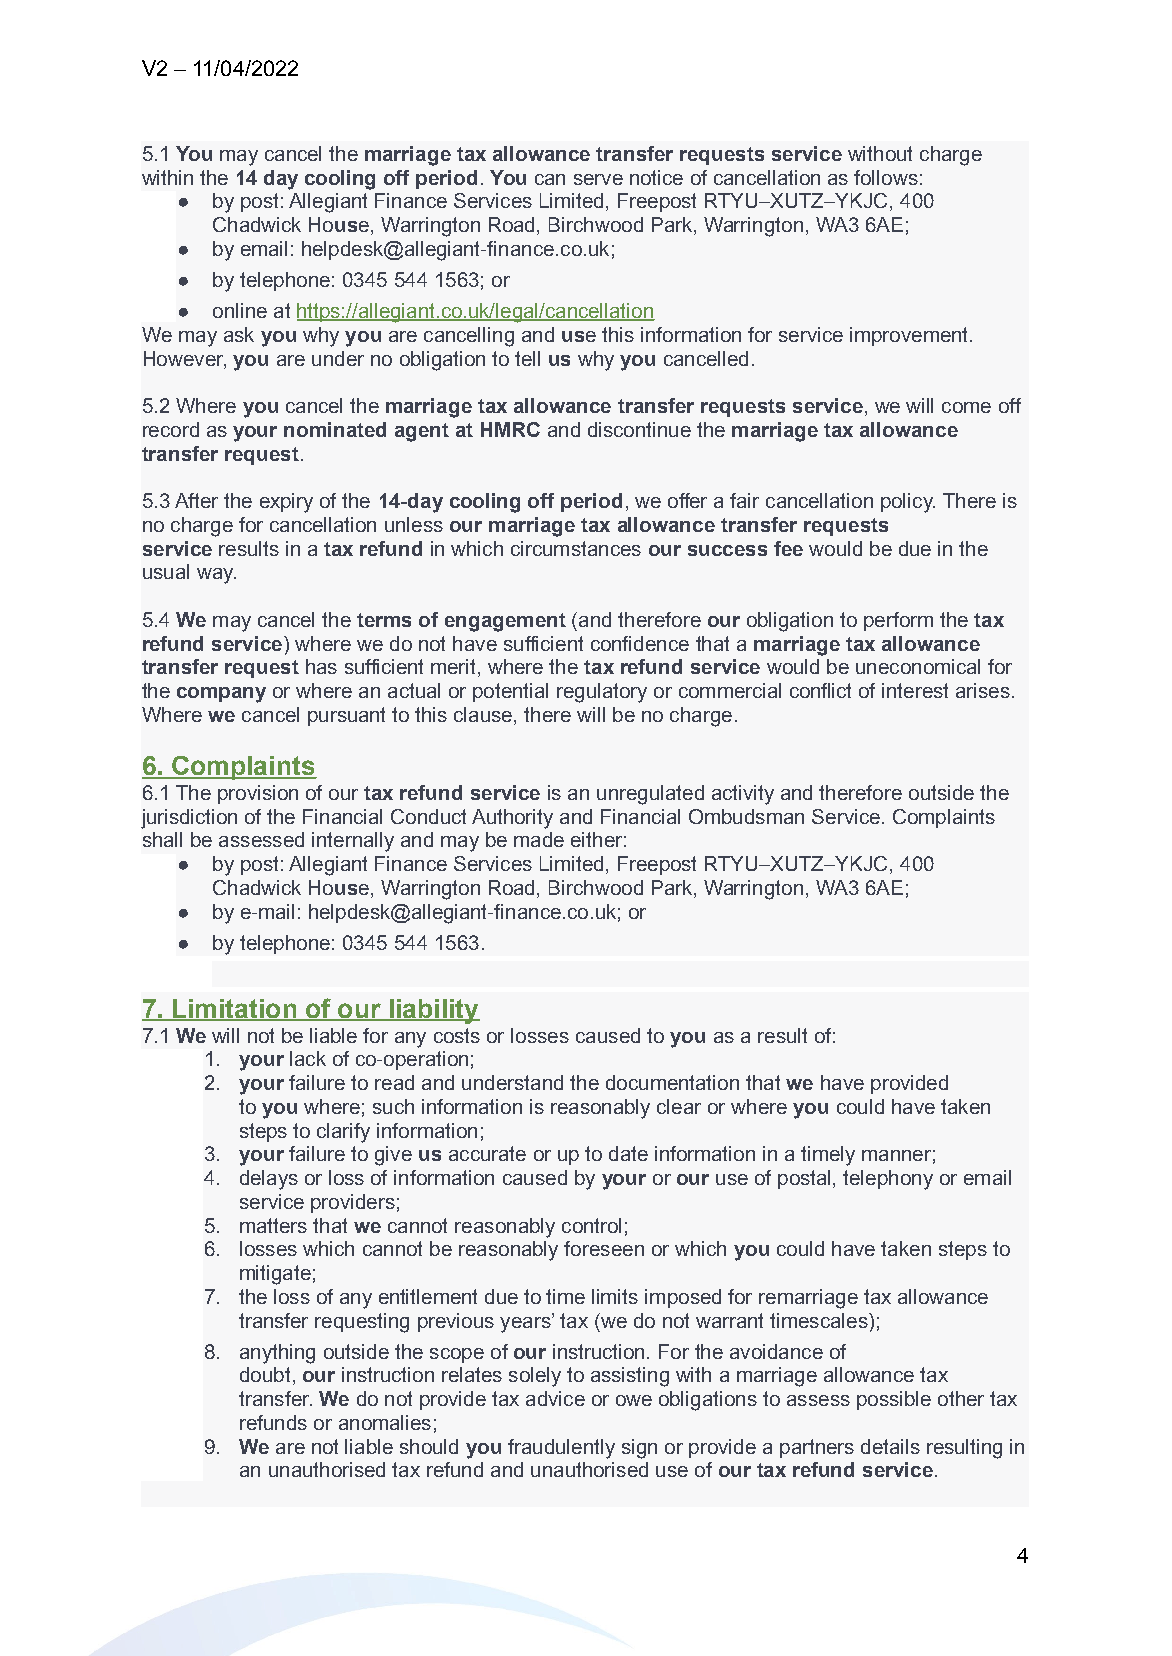  I want to click on lack, so click(308, 1058).
